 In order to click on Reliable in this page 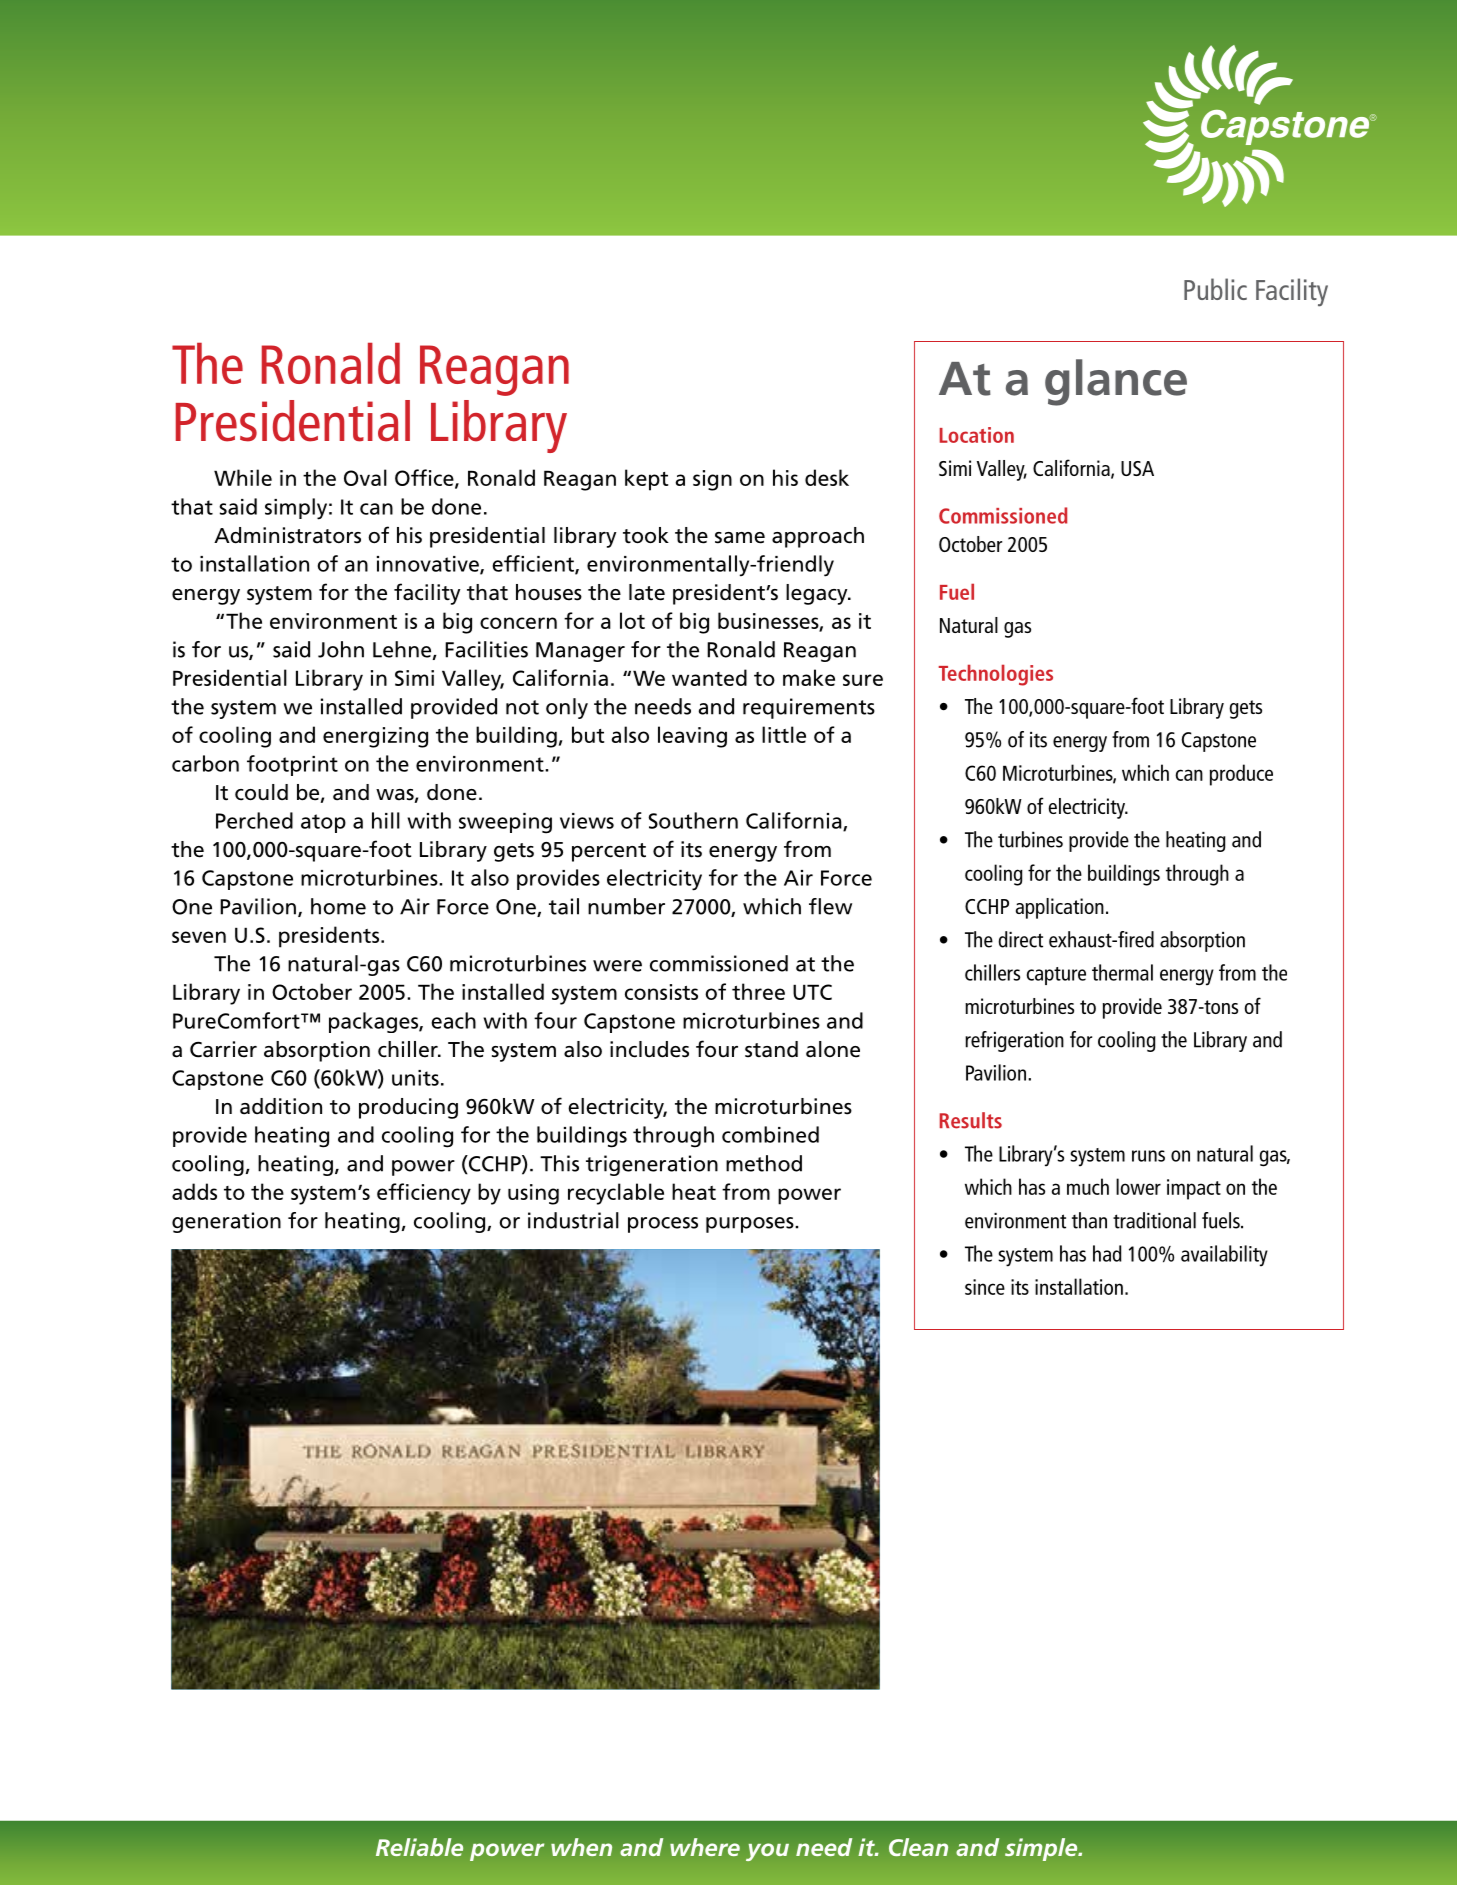, I will do `click(419, 1847)`.
